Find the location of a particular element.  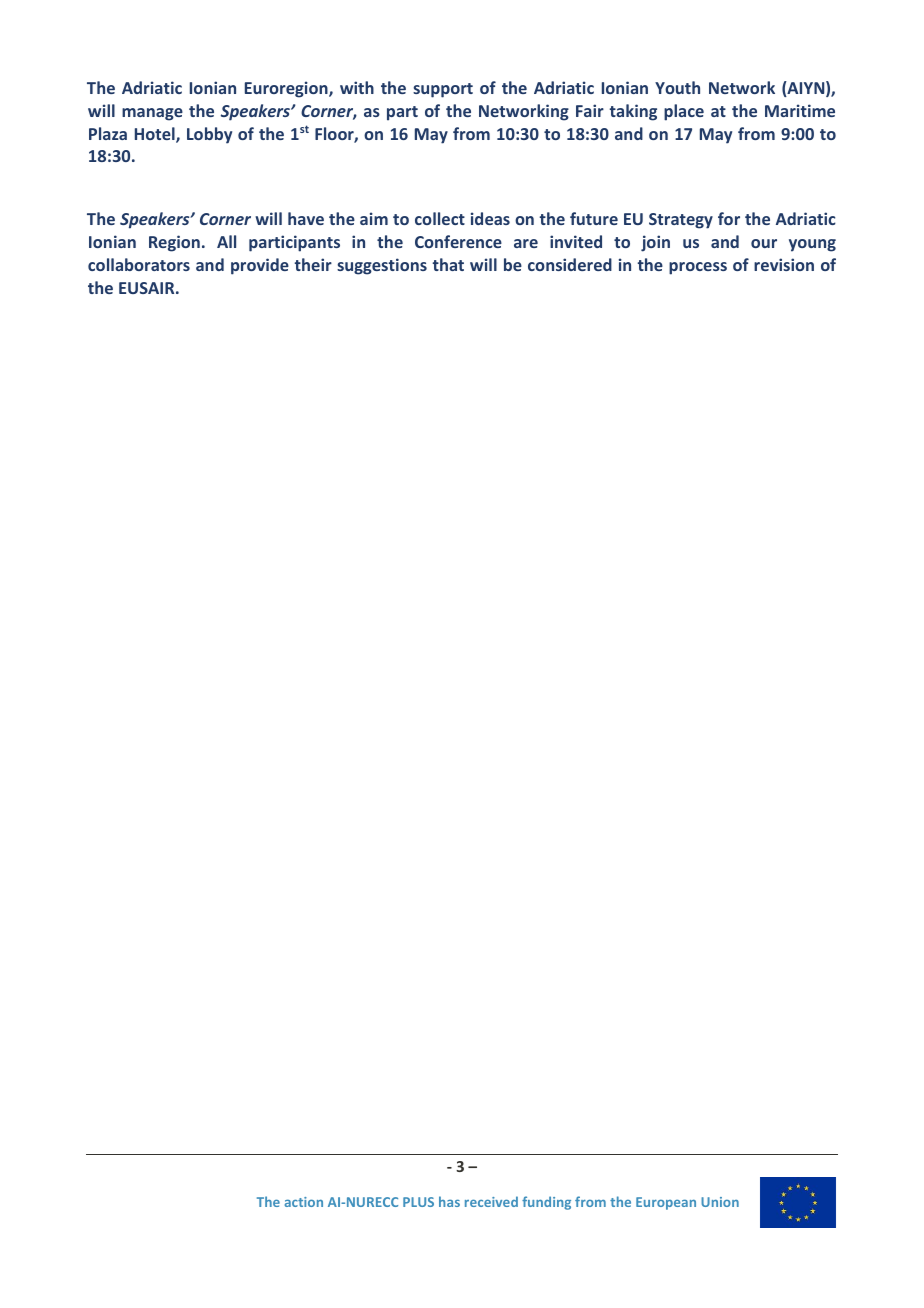

Union is located at coordinates (720, 1202).
